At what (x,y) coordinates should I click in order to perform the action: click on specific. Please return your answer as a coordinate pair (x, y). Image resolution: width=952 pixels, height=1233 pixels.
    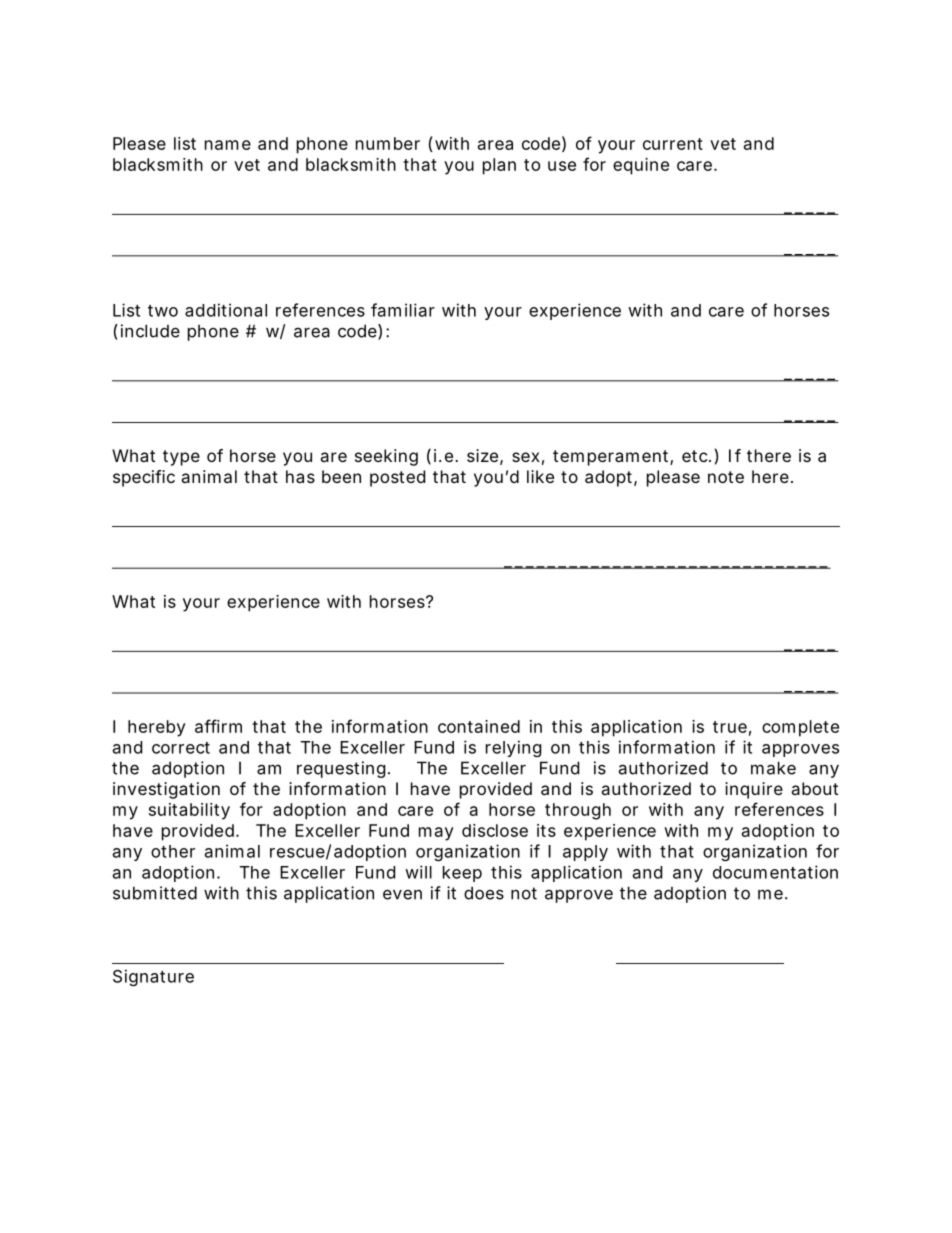
    Looking at the image, I should click on (144, 478).
